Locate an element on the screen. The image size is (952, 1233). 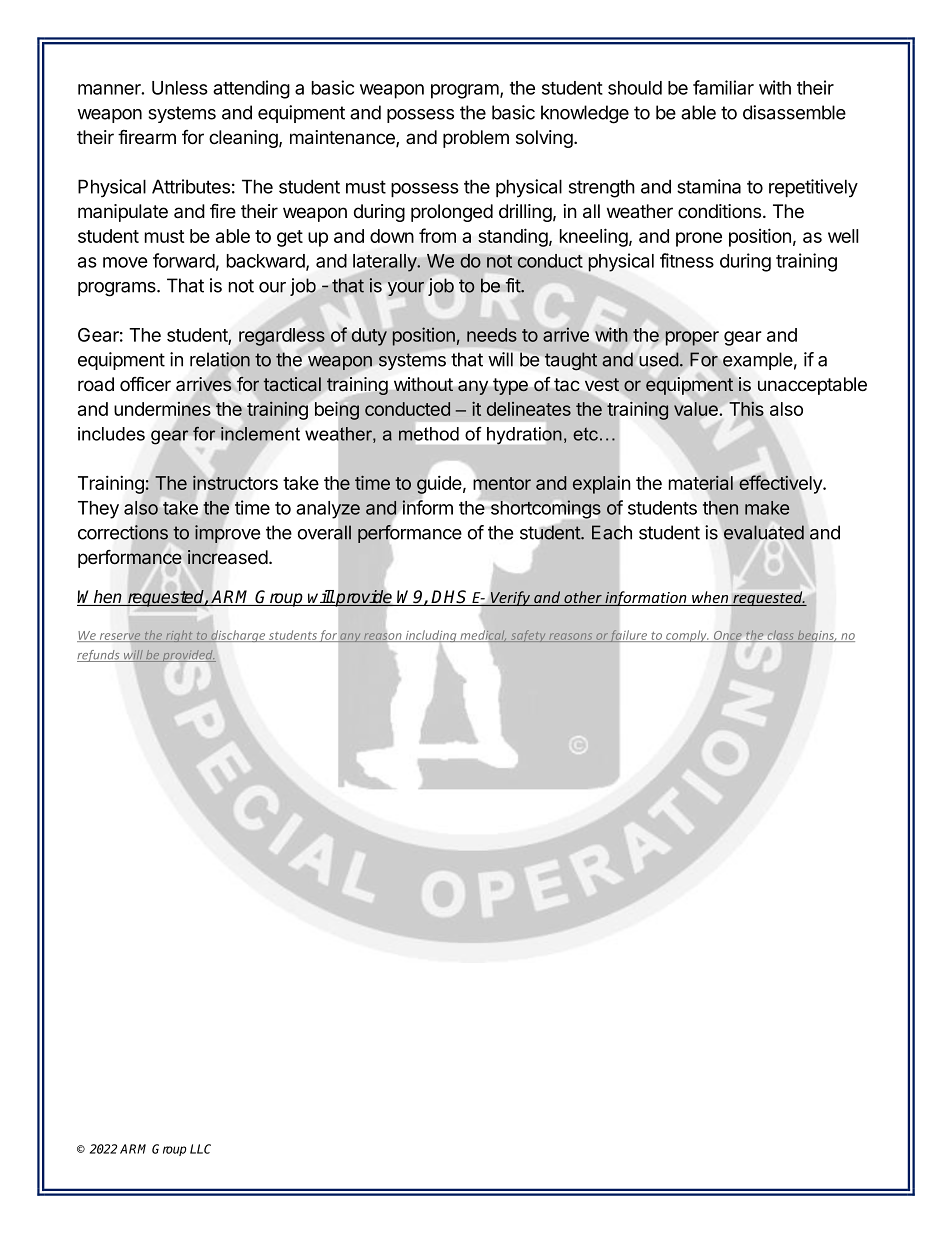
instructors is located at coordinates (235, 482).
